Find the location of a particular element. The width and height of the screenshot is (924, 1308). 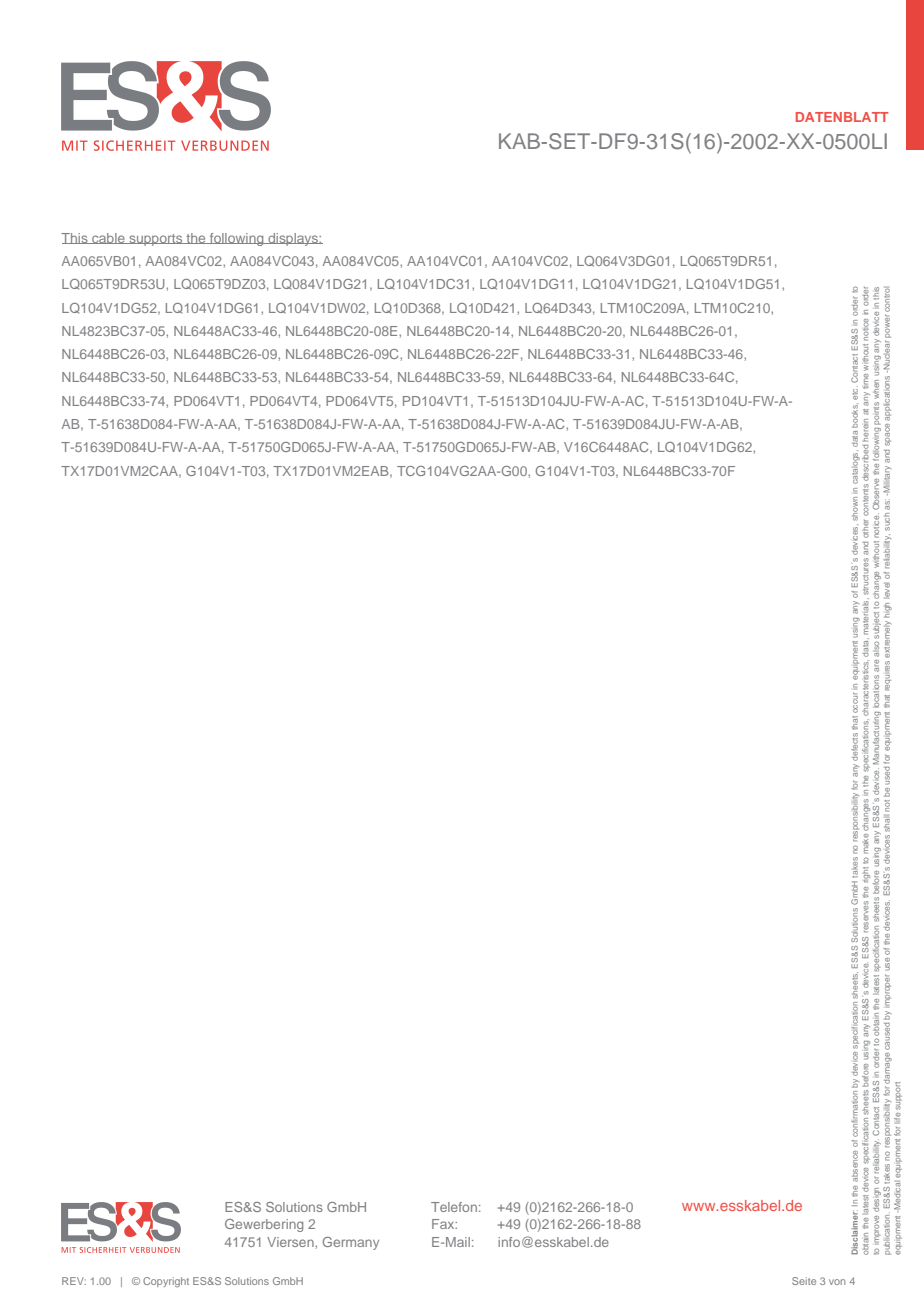

cable is located at coordinates (108, 238).
